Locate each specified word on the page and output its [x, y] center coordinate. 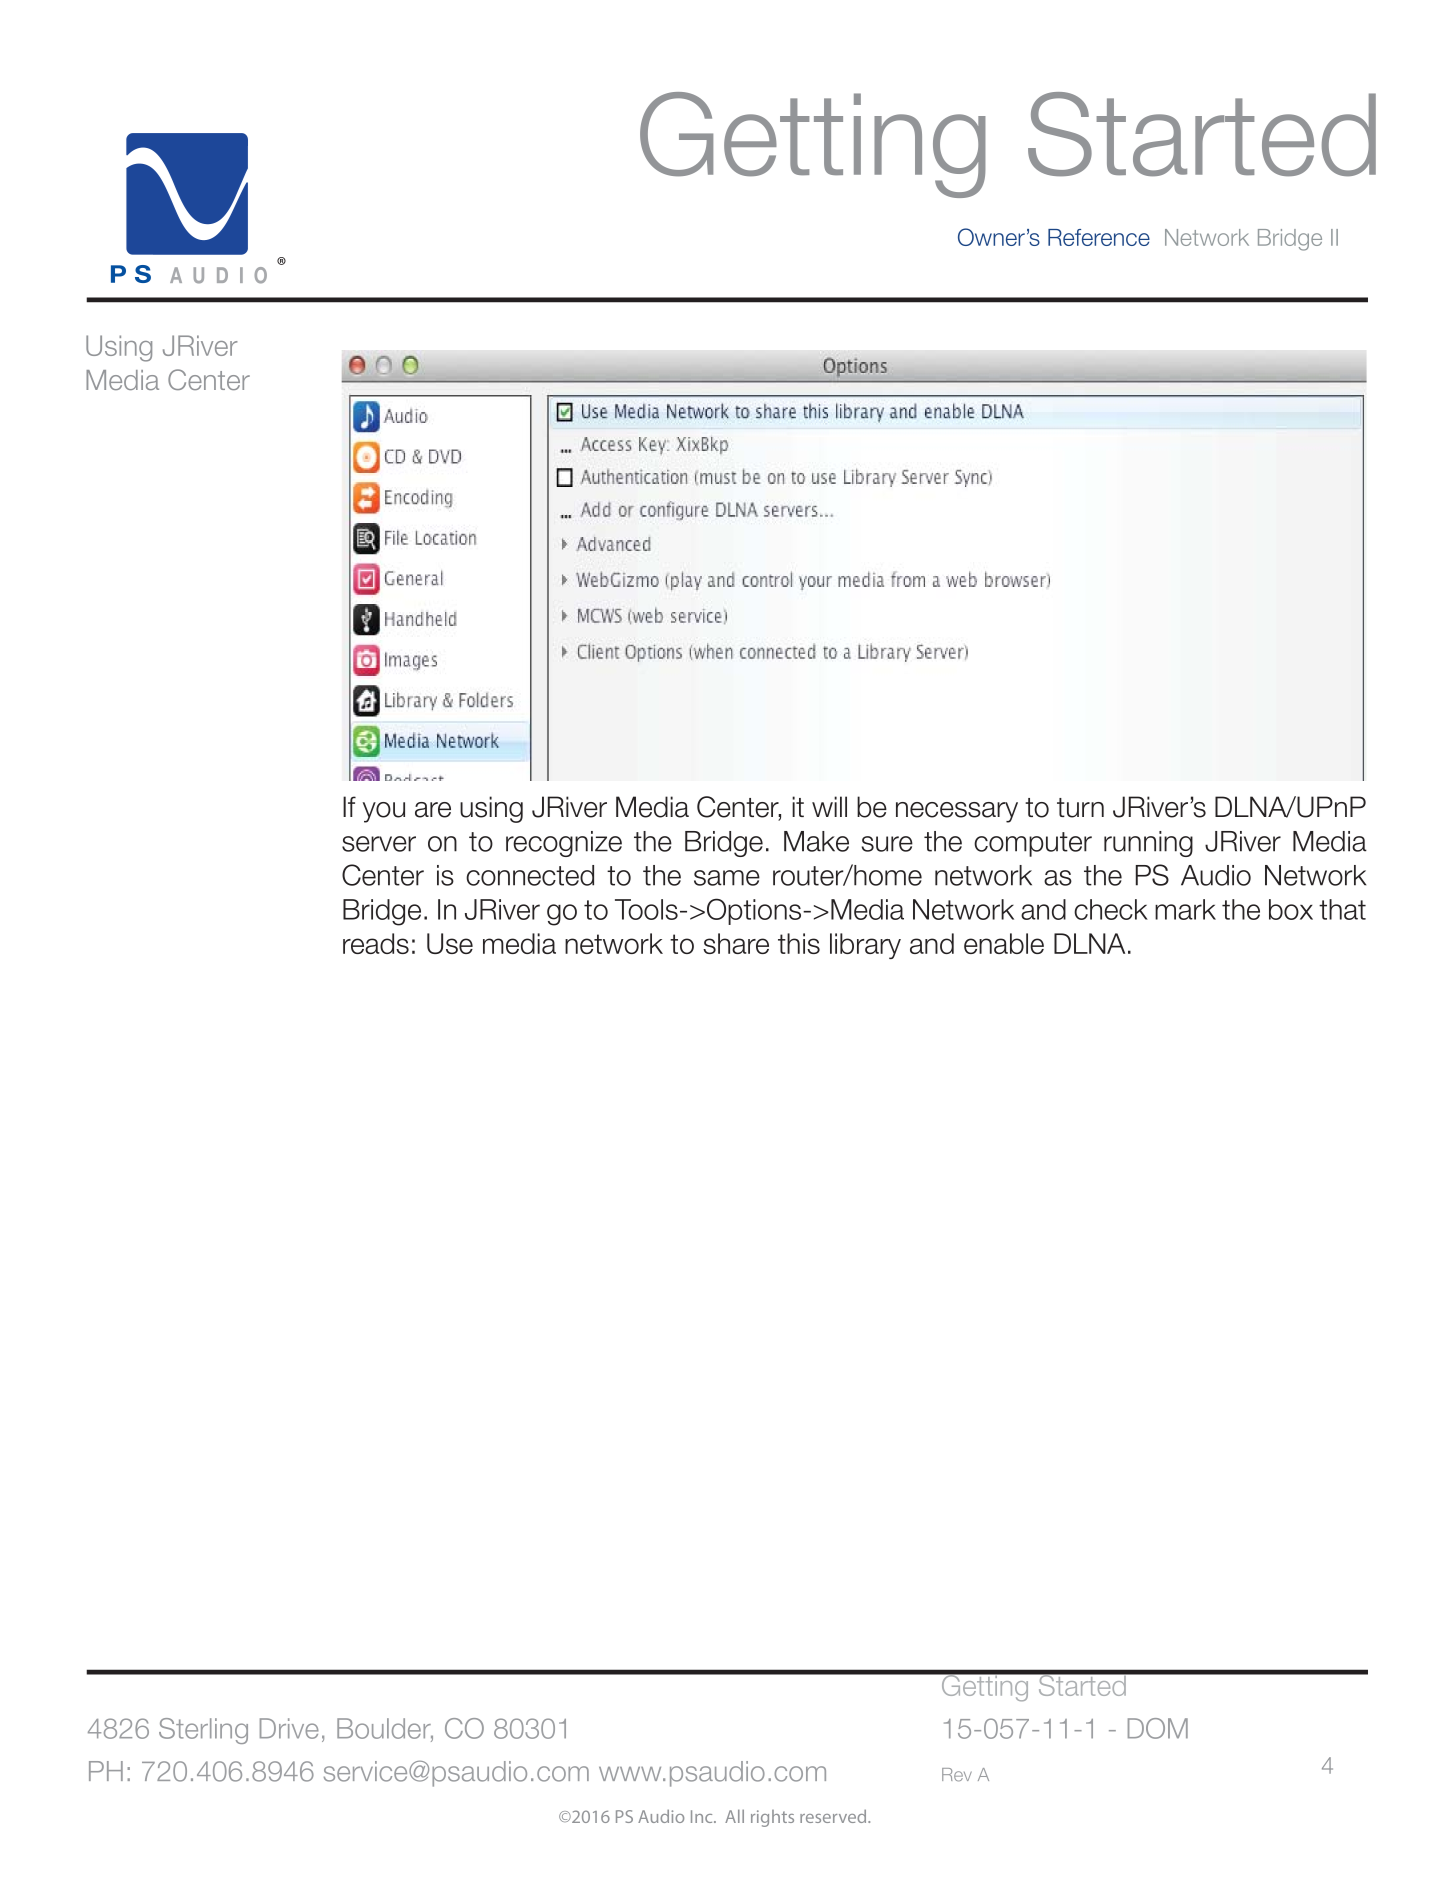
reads [376, 943]
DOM [1158, 1728]
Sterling [203, 1731]
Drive [289, 1728]
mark [1185, 909]
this [799, 943]
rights [772, 1818]
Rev [957, 1775]
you [384, 812]
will [829, 806]
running [1148, 844]
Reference [1099, 237]
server [379, 844]
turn [1080, 808]
